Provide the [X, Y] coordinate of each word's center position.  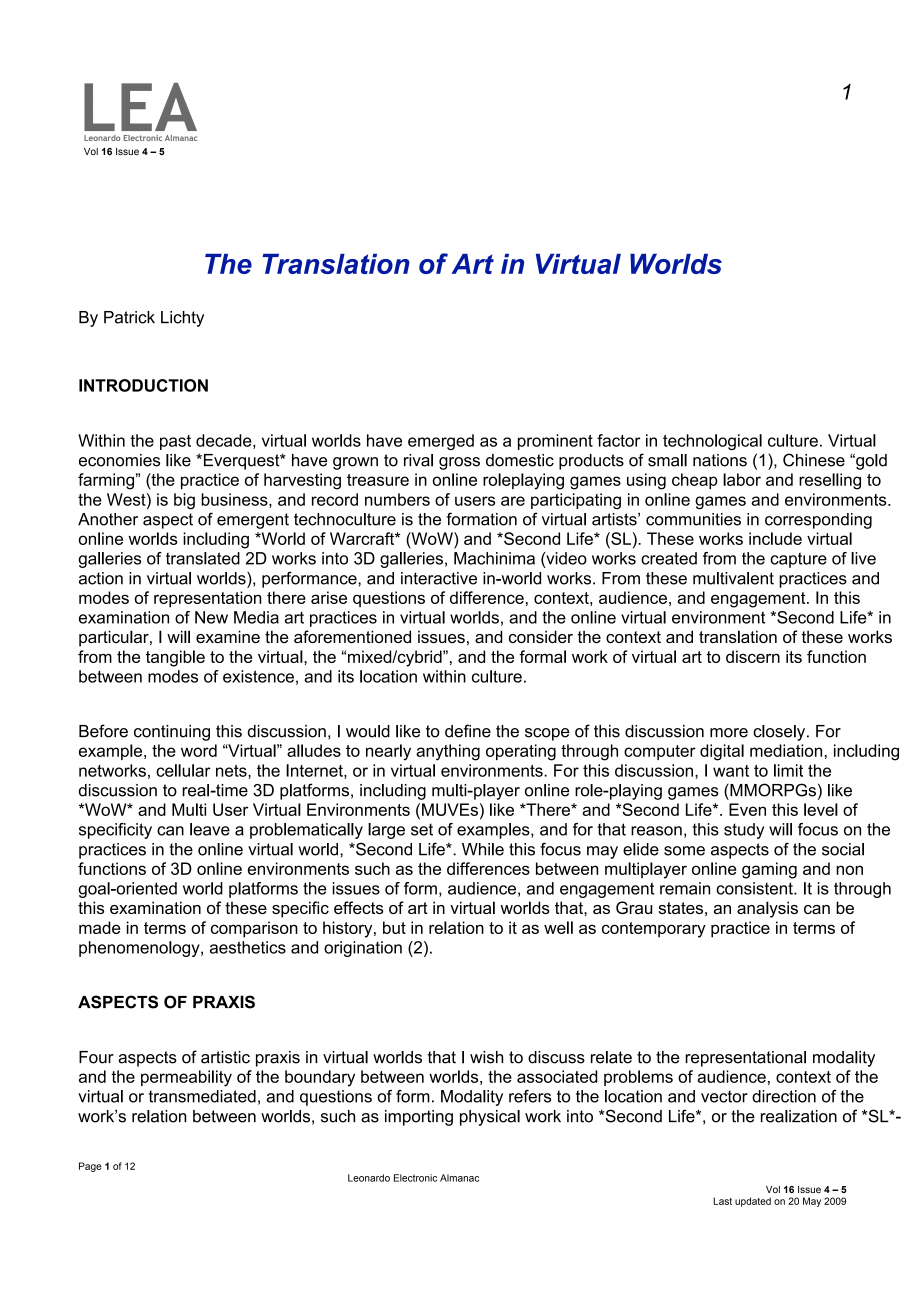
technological [712, 442]
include [775, 538]
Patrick [129, 317]
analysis [767, 909]
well [558, 927]
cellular [183, 770]
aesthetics [248, 947]
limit [788, 770]
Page [90, 1167]
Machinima [494, 558]
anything [448, 752]
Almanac [459, 1178]
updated [753, 1202]
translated [203, 558]
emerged [441, 442]
